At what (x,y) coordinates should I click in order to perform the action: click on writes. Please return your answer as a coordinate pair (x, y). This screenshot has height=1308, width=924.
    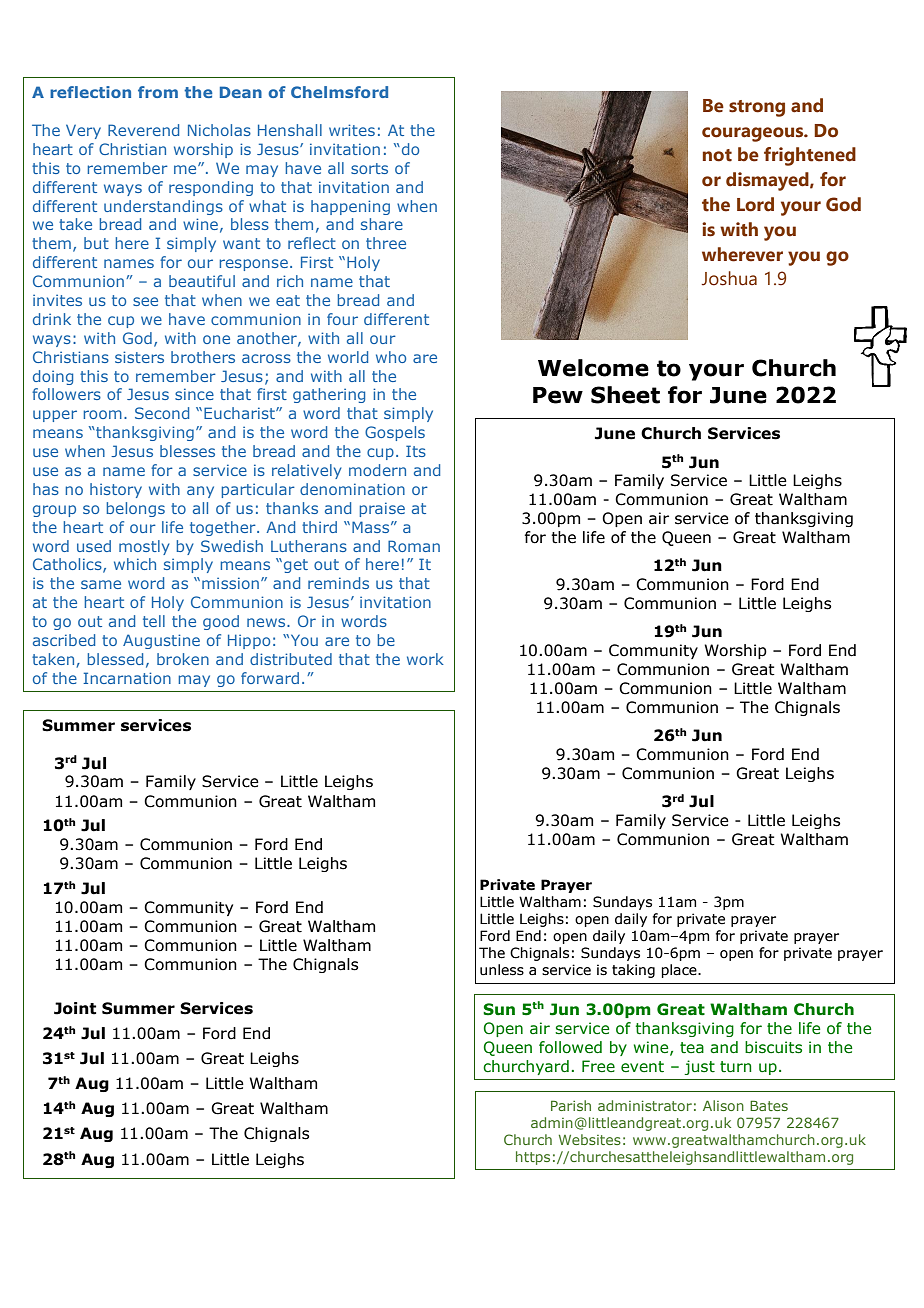
    Looking at the image, I should click on (352, 130).
